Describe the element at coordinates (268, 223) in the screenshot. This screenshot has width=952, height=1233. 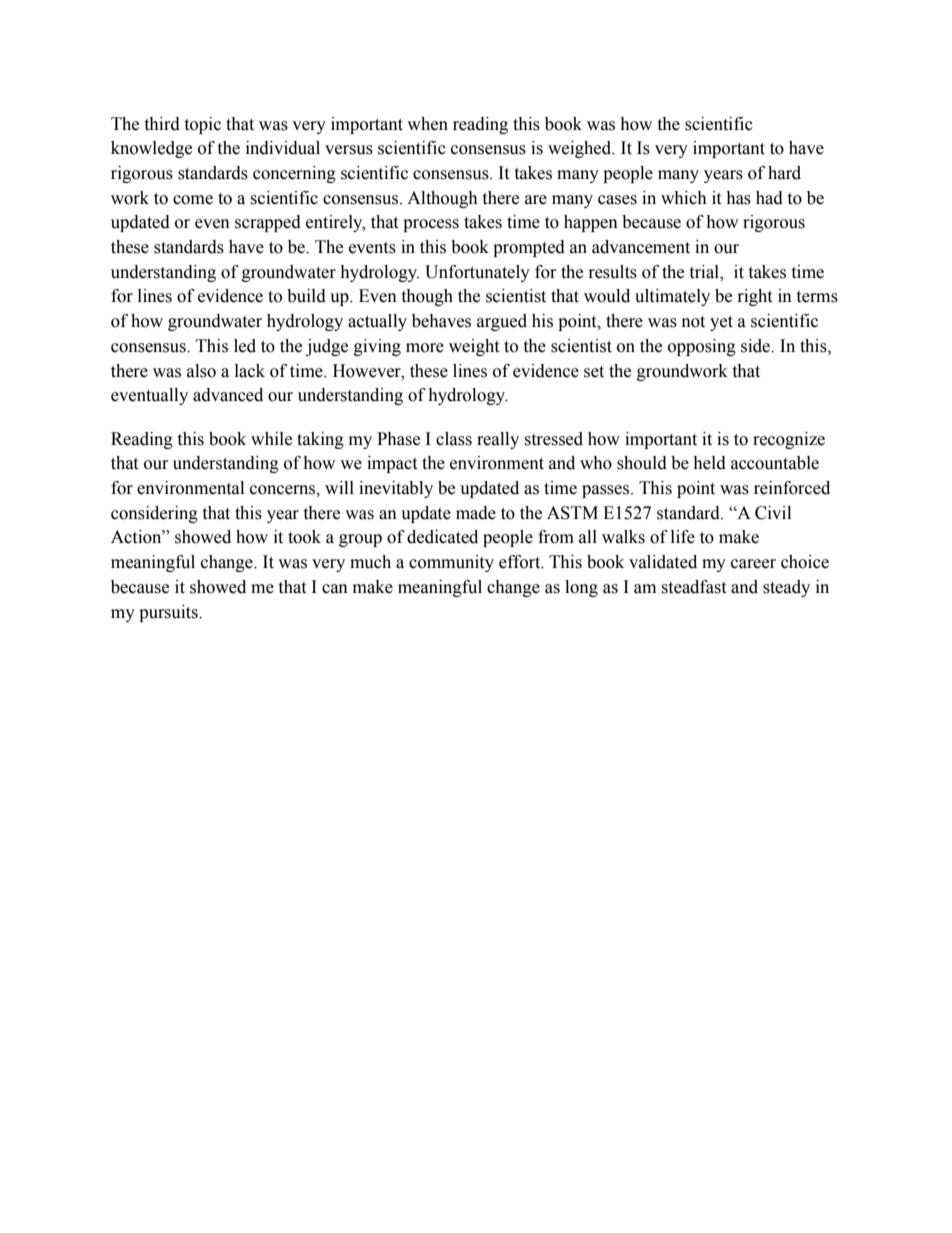
I see `scrapped` at that location.
